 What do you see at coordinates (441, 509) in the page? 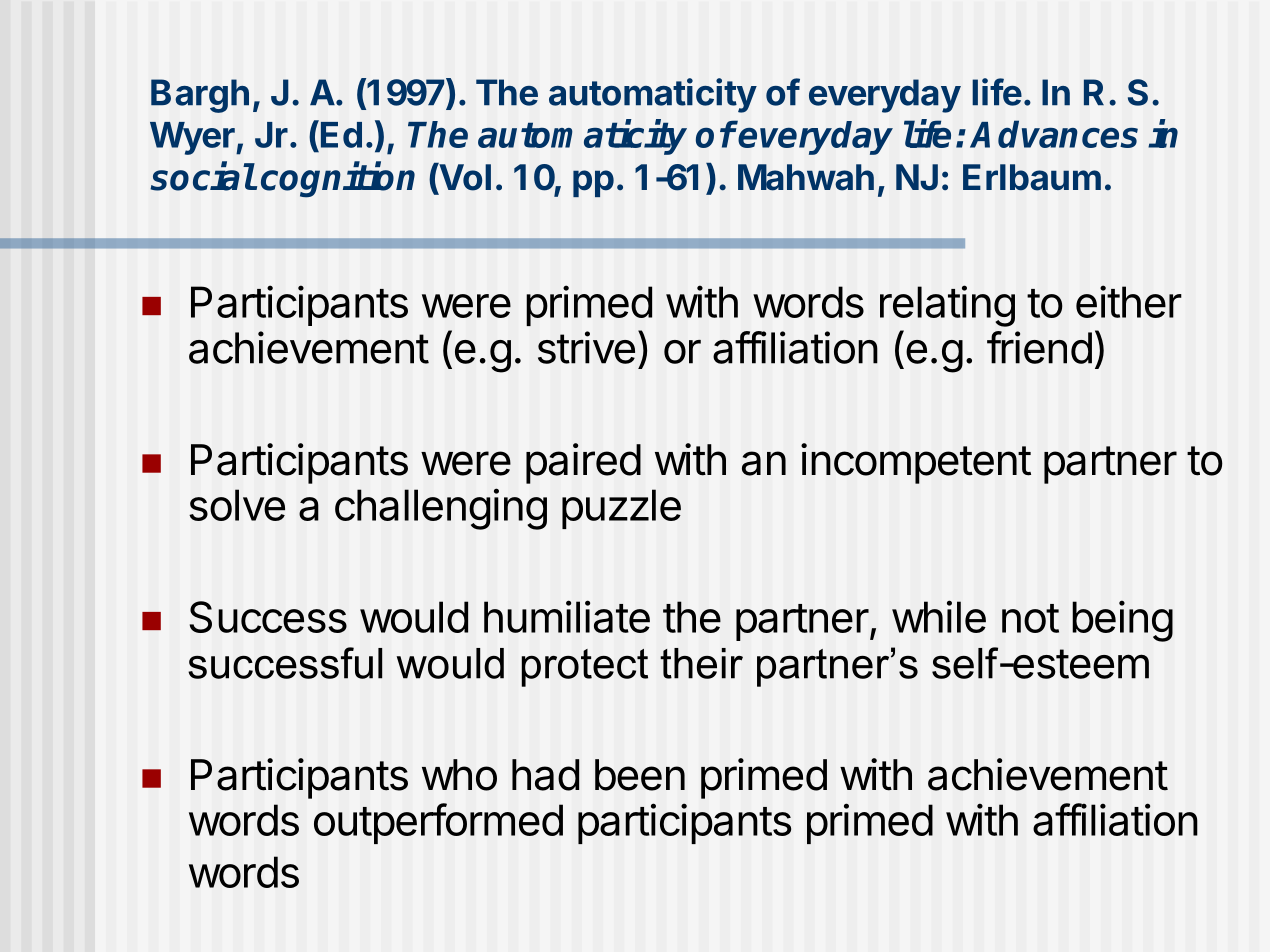
I see `challenging` at bounding box center [441, 509].
